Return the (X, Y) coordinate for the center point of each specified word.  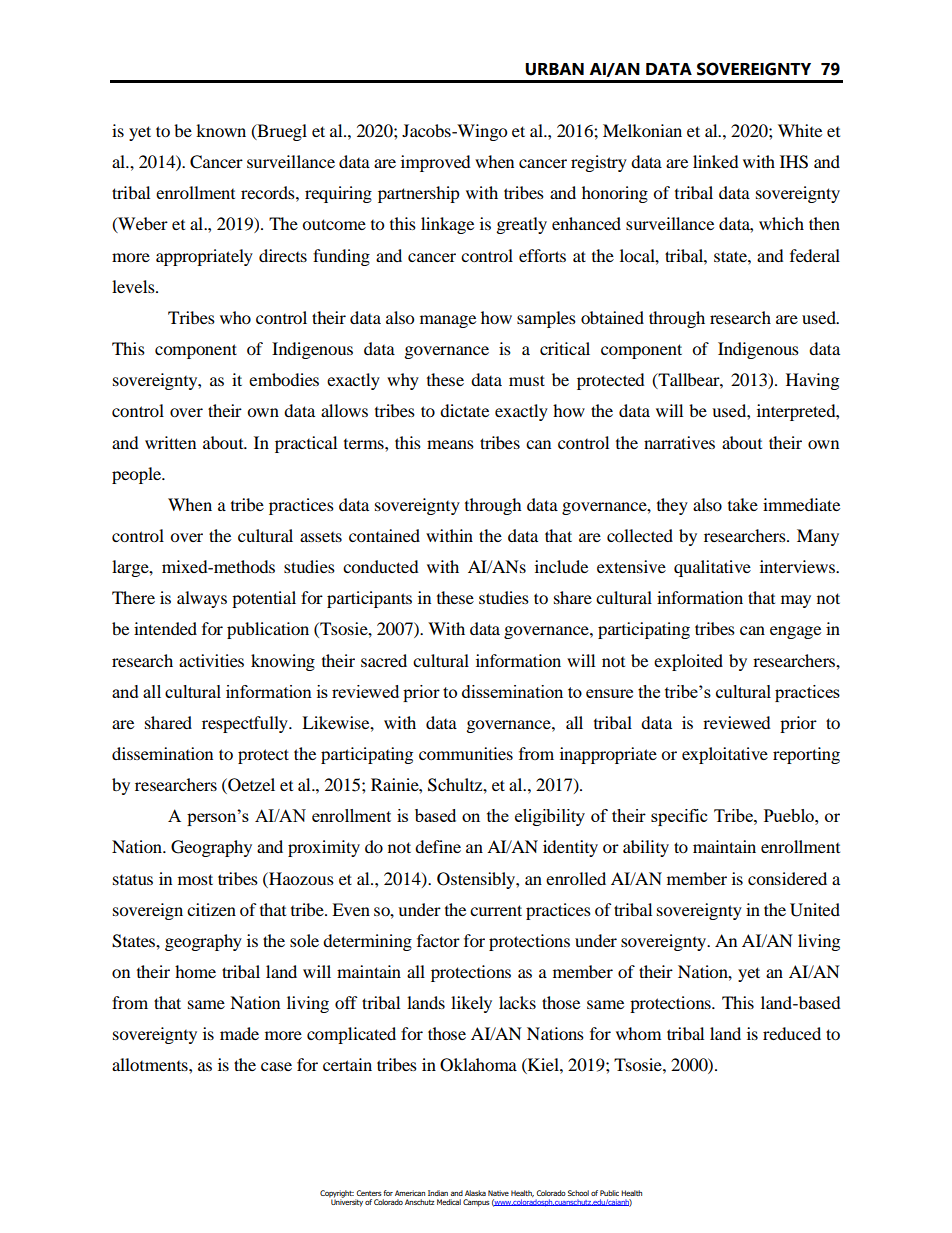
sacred (384, 660)
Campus (476, 1203)
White (800, 130)
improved (436, 163)
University (346, 1202)
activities (211, 660)
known (221, 130)
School (578, 1193)
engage (795, 632)
